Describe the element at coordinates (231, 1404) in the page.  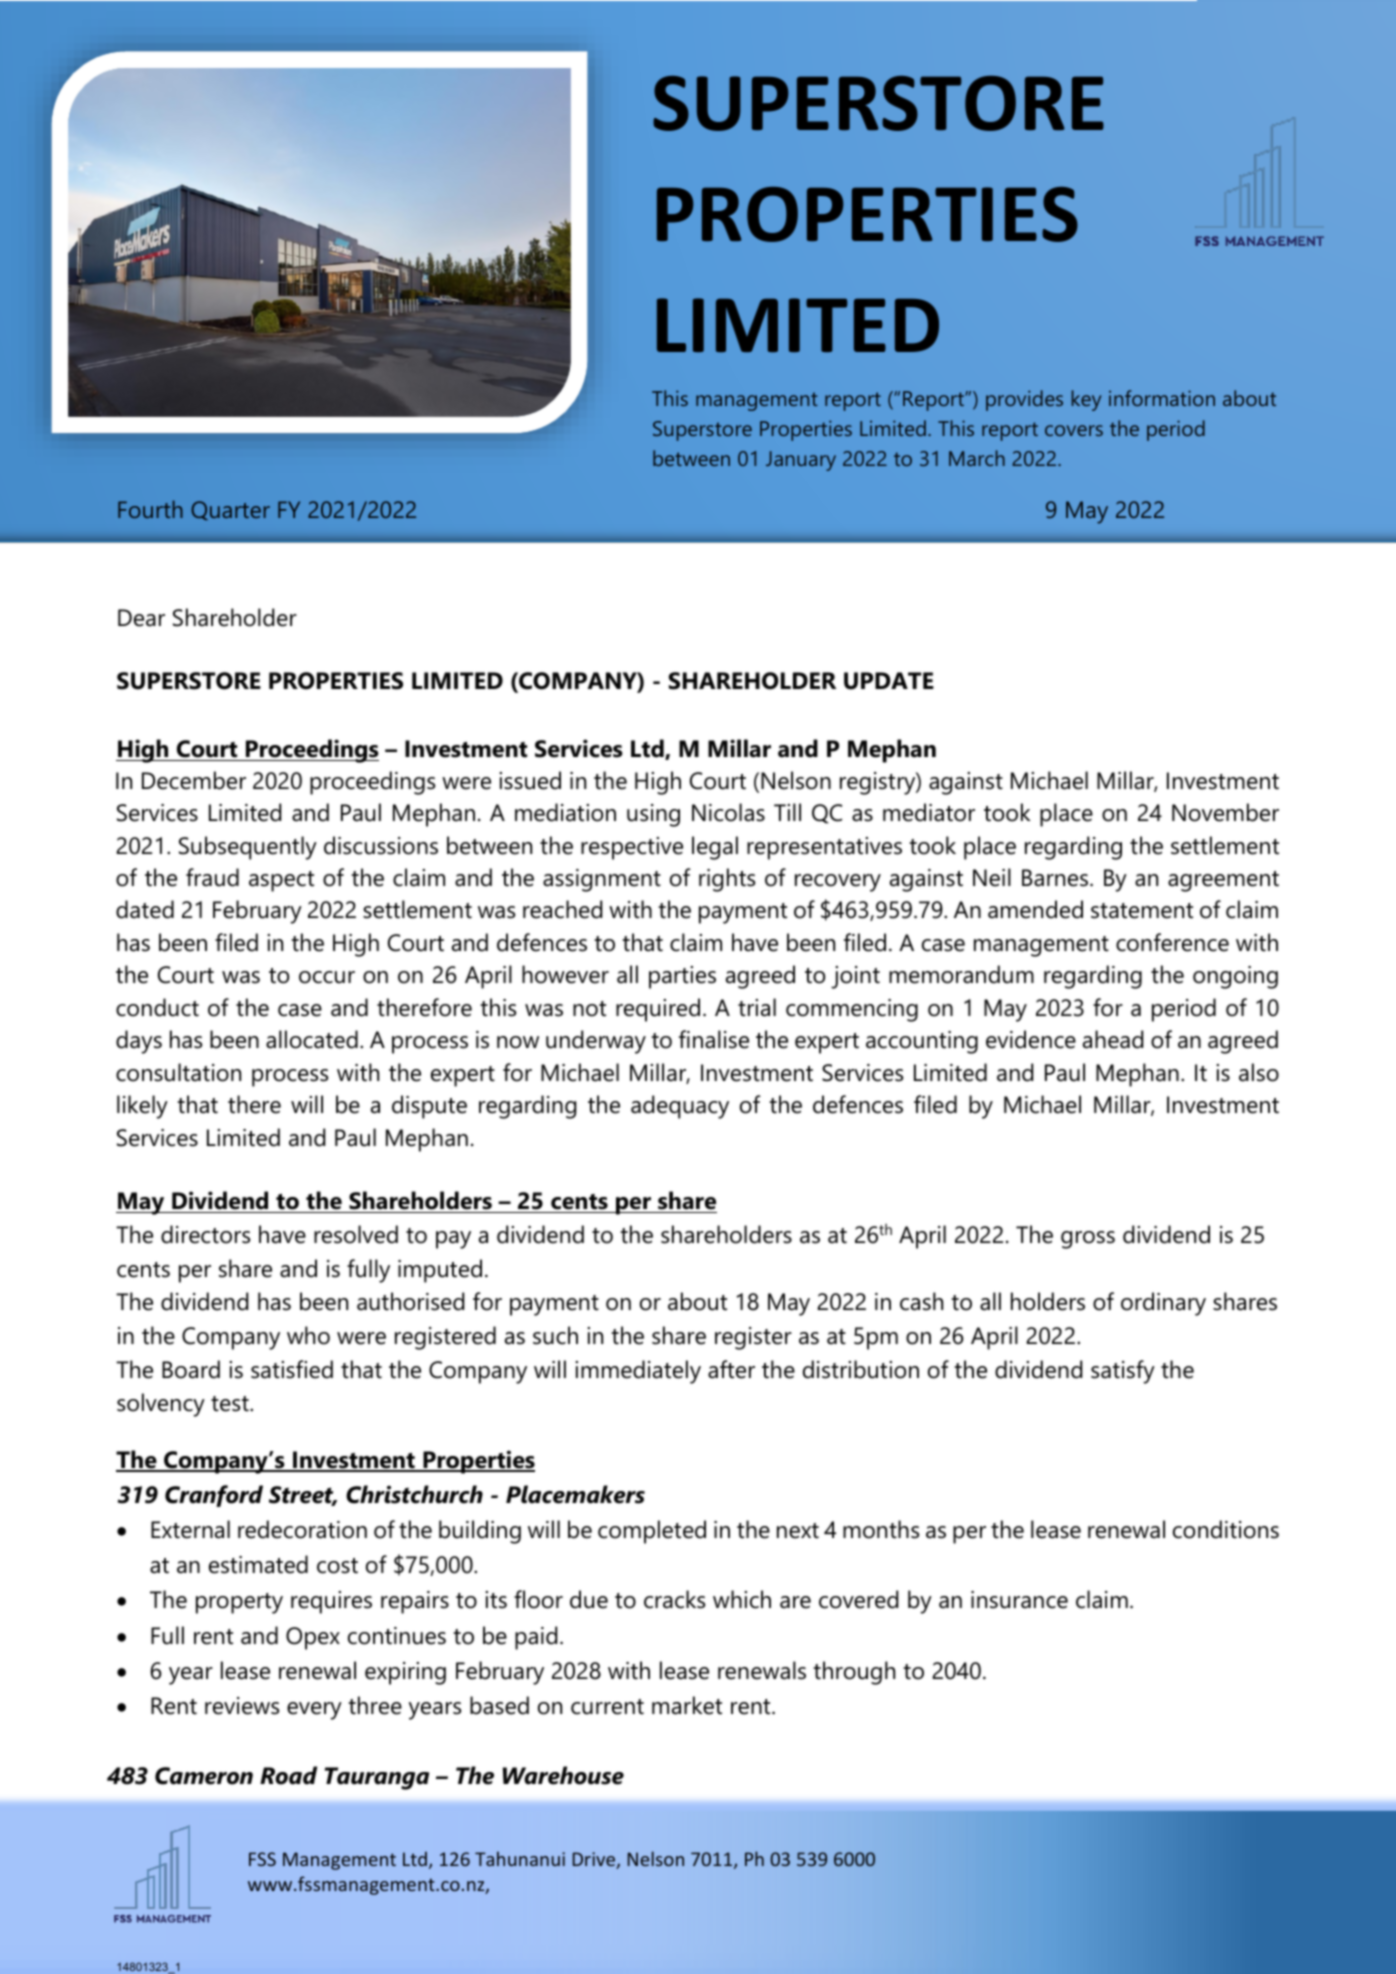
I see `test` at that location.
